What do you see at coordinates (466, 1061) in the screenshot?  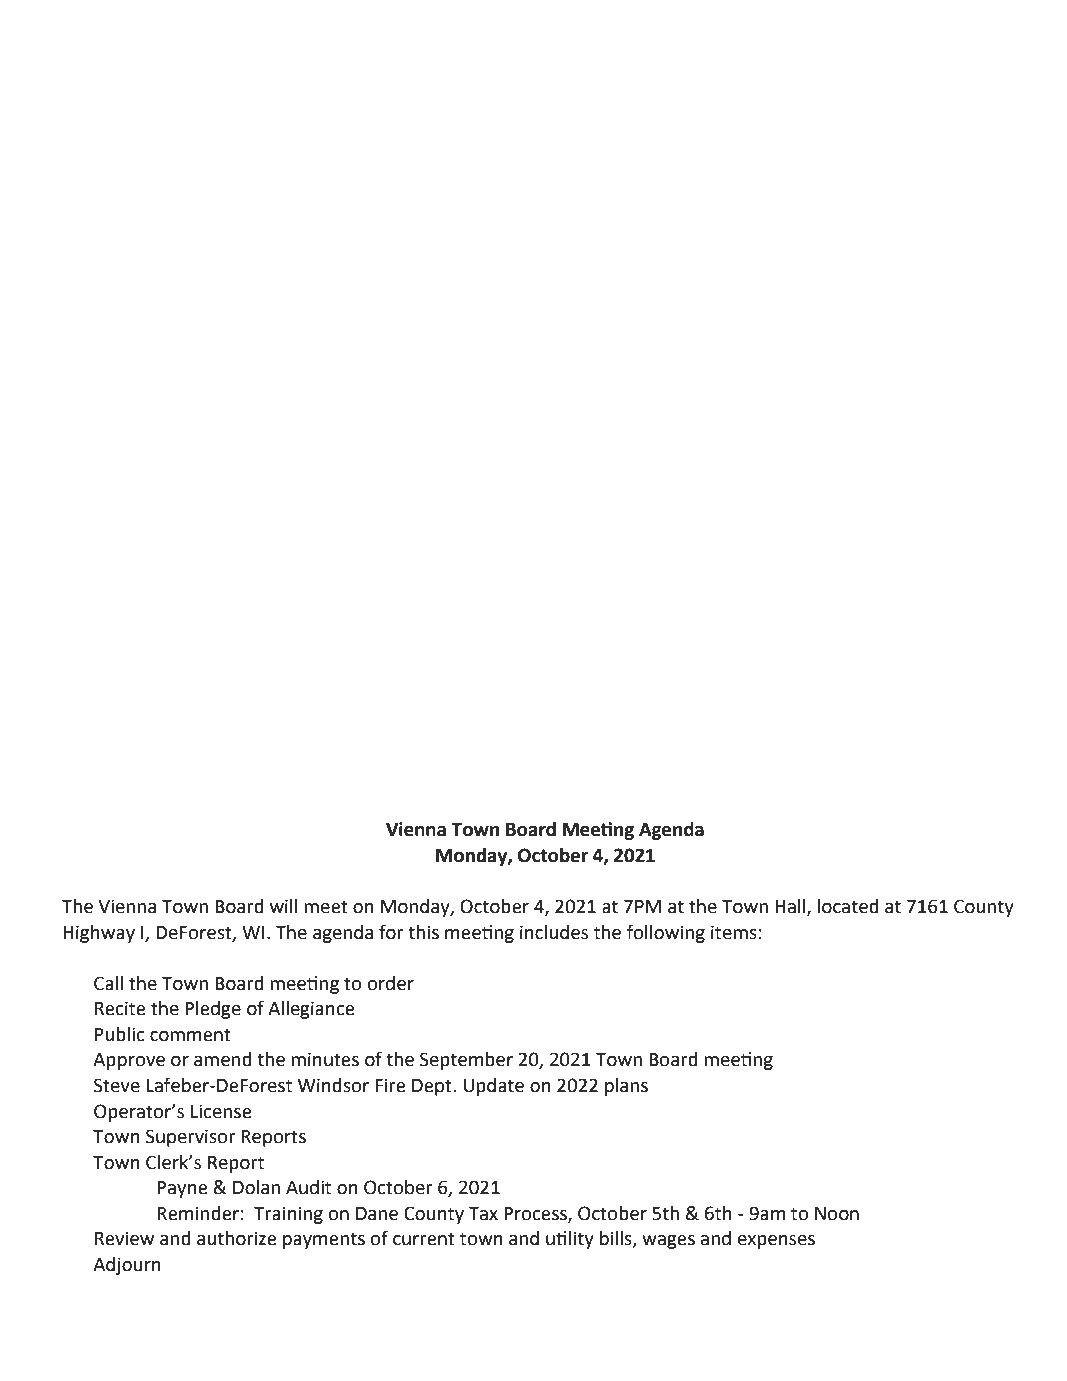 I see `September` at bounding box center [466, 1061].
